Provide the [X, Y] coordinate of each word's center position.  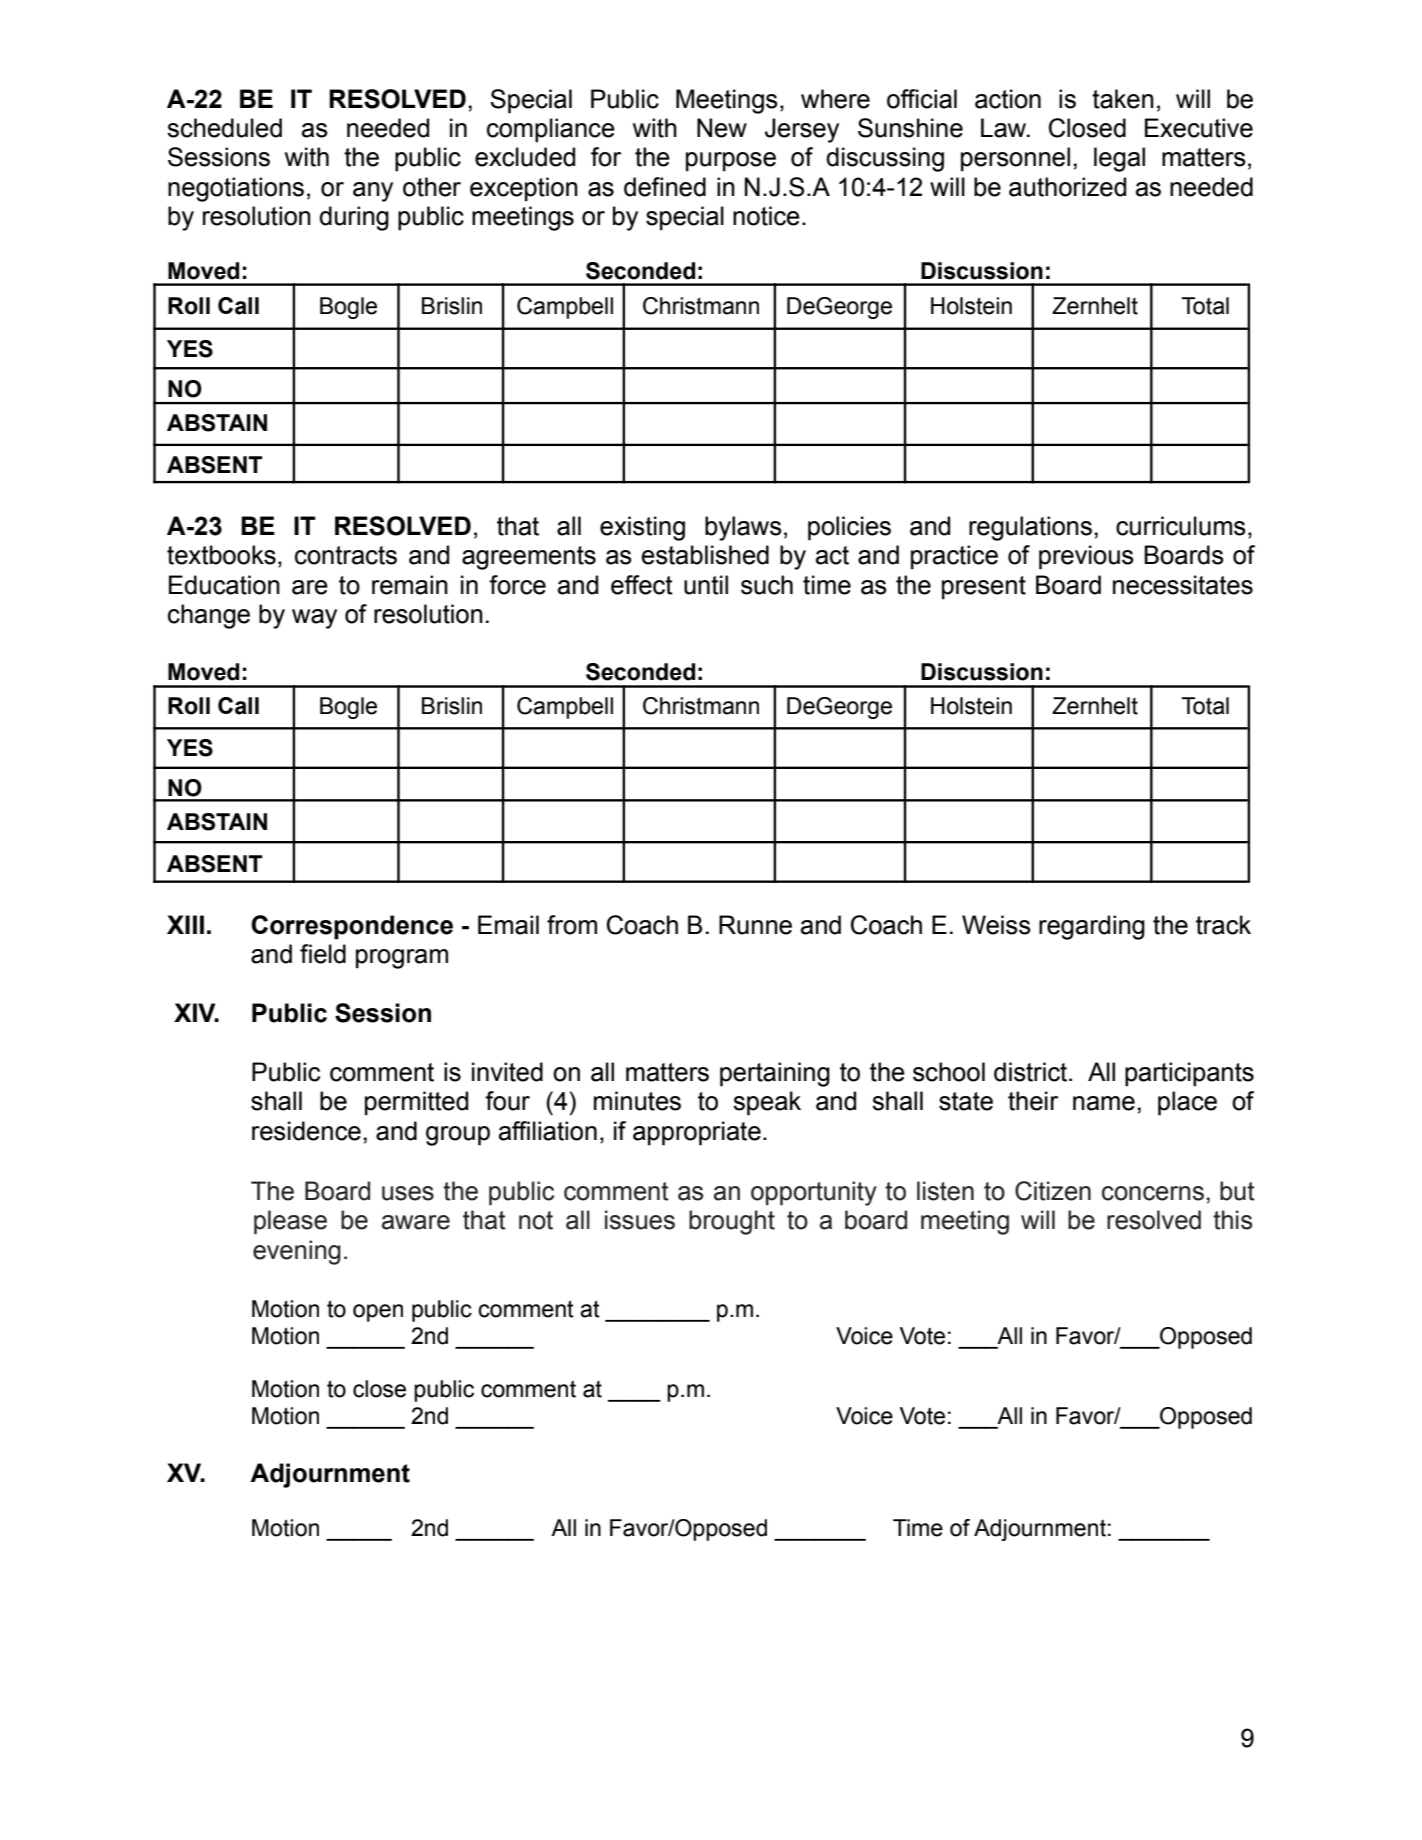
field [323, 954]
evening [297, 1252]
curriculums [1181, 526]
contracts [346, 555]
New [722, 128]
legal [1119, 159]
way [314, 619]
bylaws [743, 528]
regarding [1092, 927]
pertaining [775, 1074]
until [706, 585]
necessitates [1183, 585]
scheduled [224, 128]
